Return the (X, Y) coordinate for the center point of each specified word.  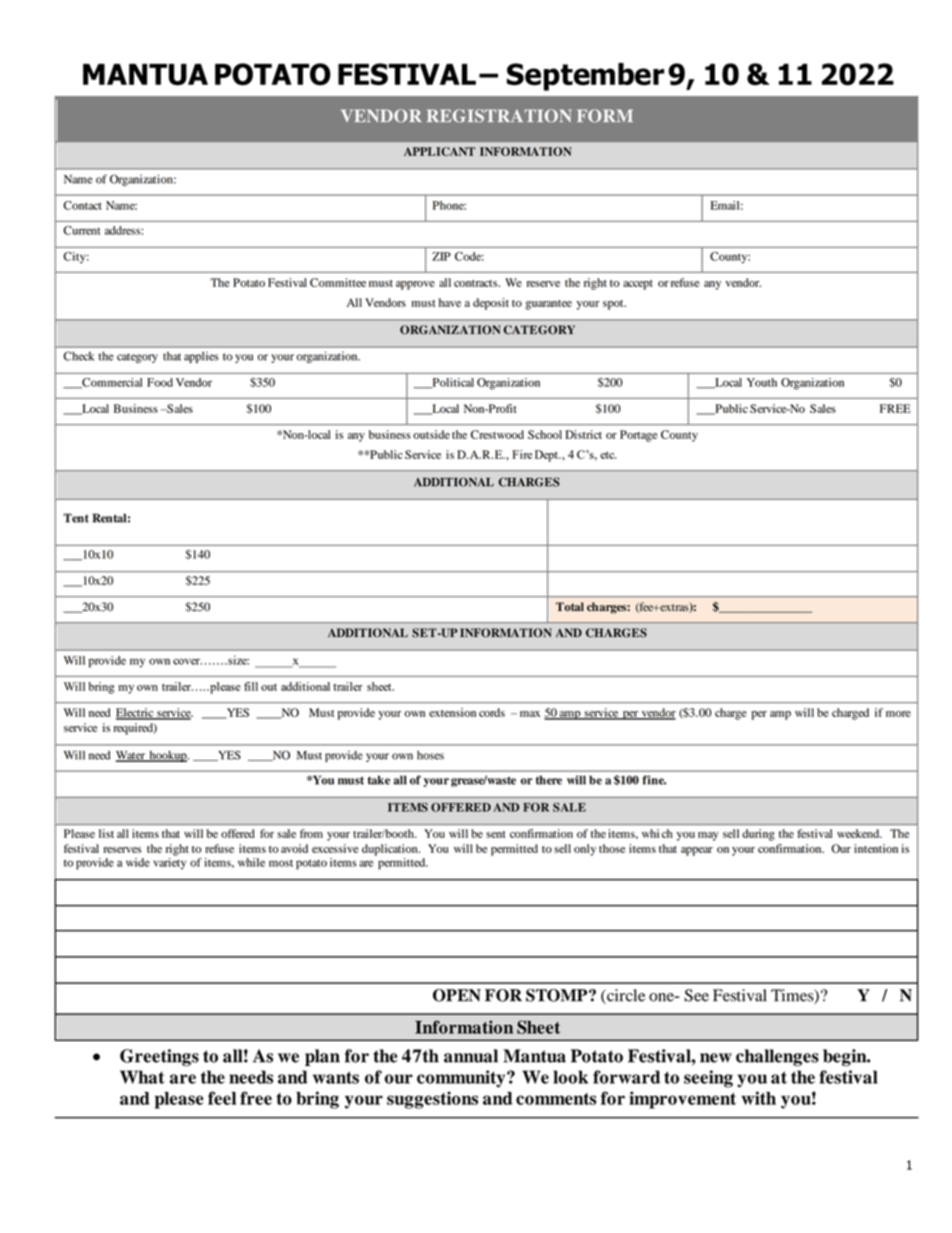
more (898, 714)
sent (496, 834)
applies (201, 357)
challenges (777, 1057)
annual (471, 1056)
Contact (82, 205)
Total (570, 607)
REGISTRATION (499, 116)
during (758, 835)
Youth (762, 382)
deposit (491, 304)
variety (169, 862)
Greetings (159, 1057)
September (585, 77)
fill (251, 686)
